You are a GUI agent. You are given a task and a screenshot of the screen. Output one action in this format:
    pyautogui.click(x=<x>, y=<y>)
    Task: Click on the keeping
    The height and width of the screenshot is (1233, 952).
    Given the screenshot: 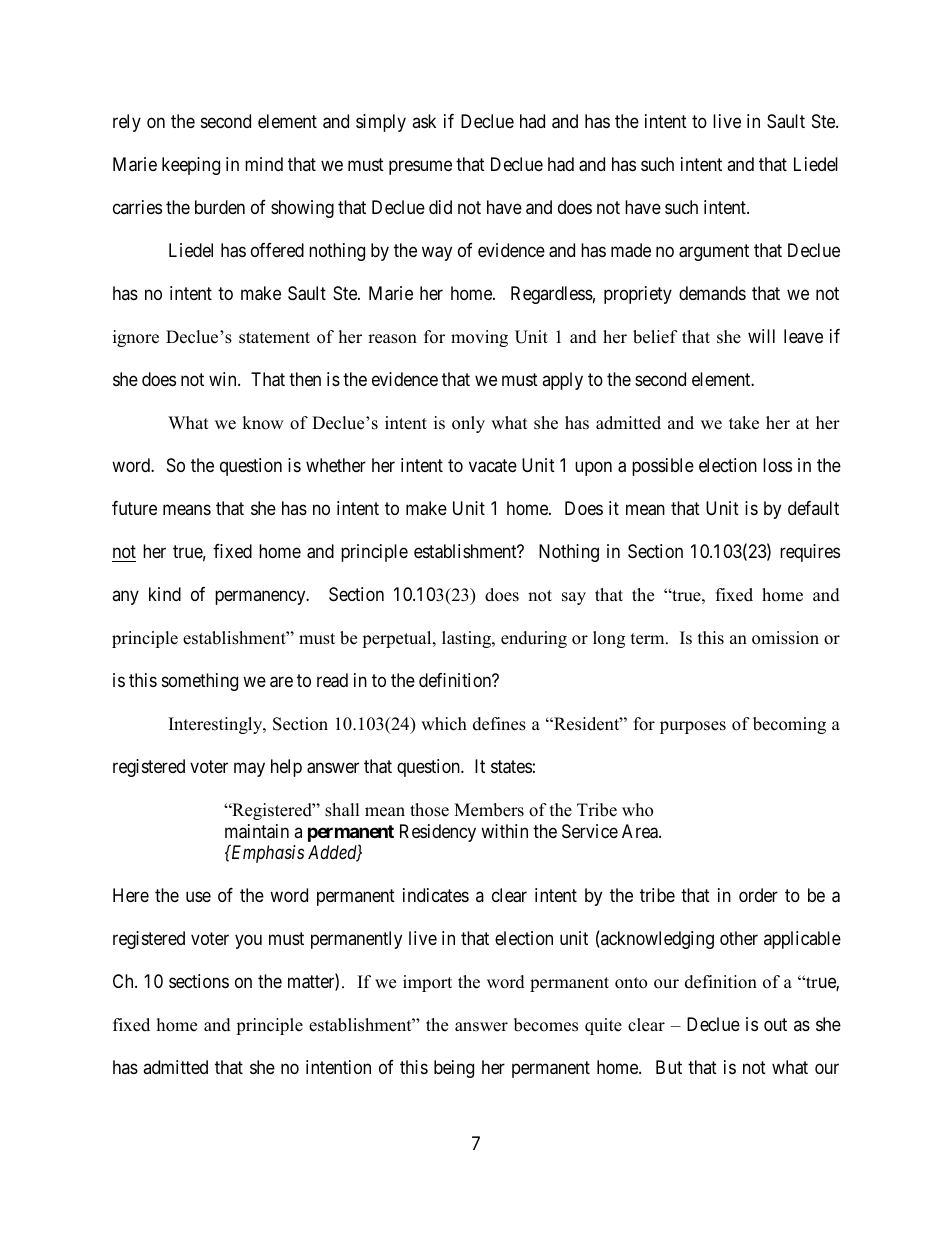 What is the action you would take?
    pyautogui.click(x=191, y=166)
